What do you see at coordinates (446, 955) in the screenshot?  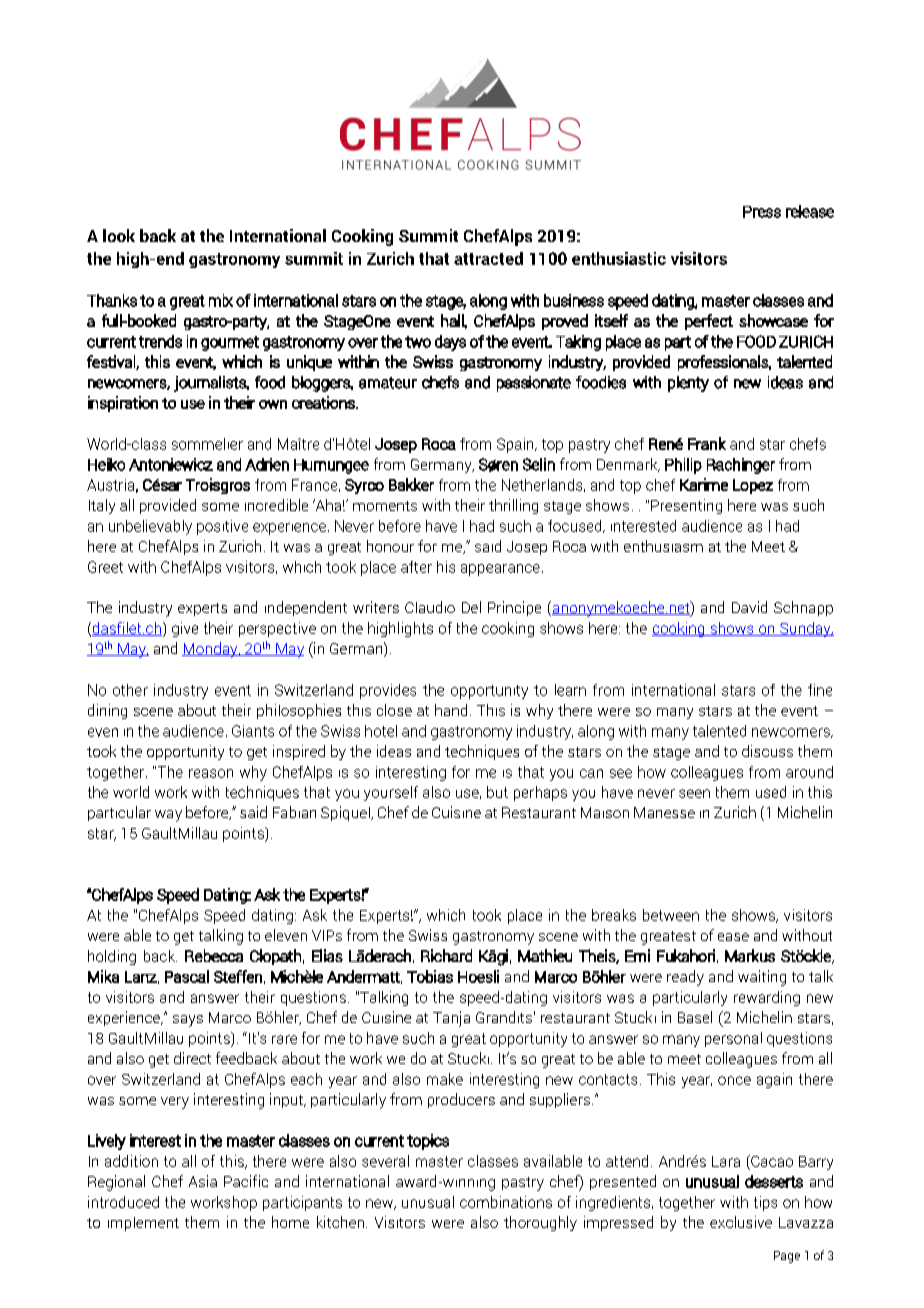 I see `Richard` at bounding box center [446, 955].
